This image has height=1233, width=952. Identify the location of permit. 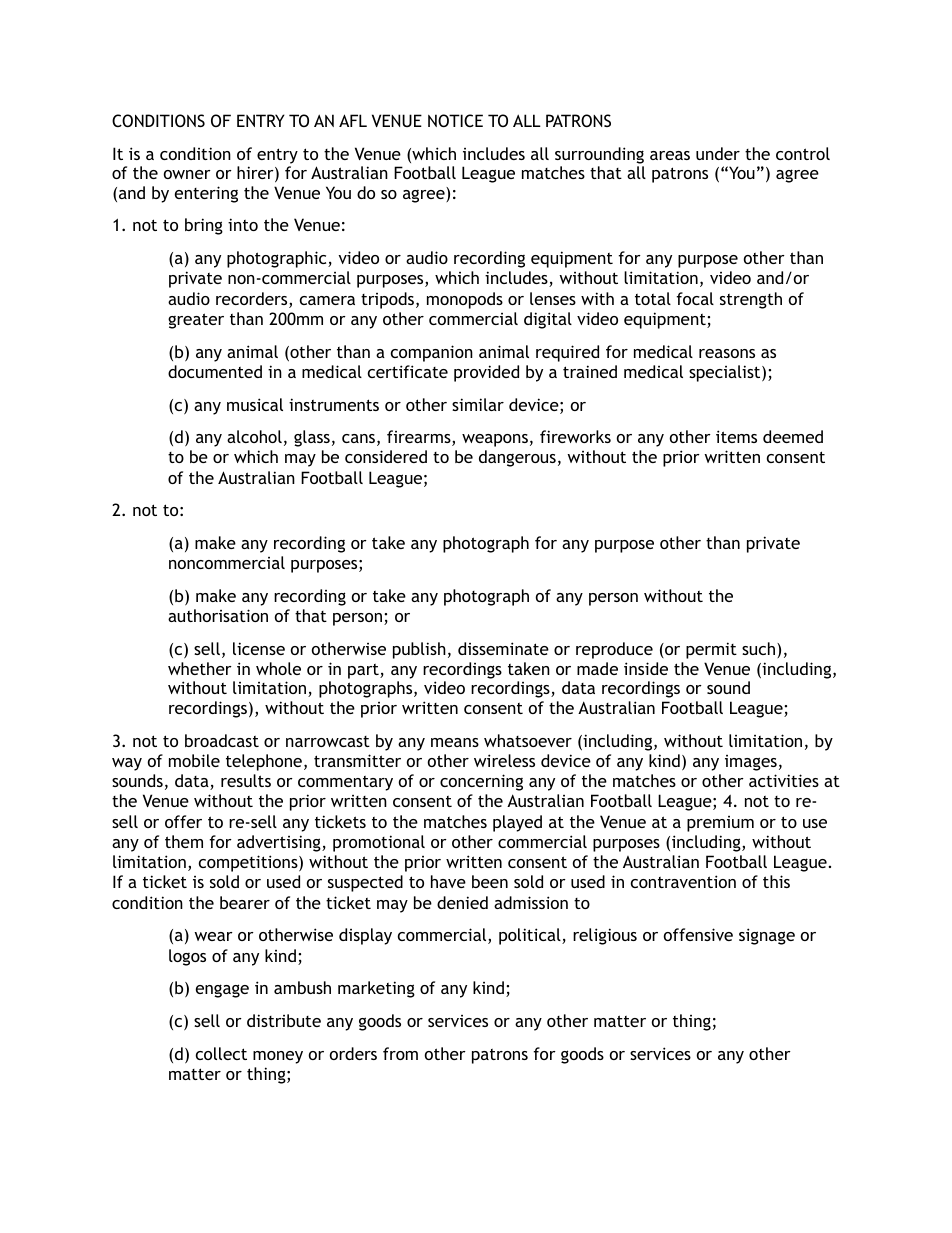
(711, 650).
